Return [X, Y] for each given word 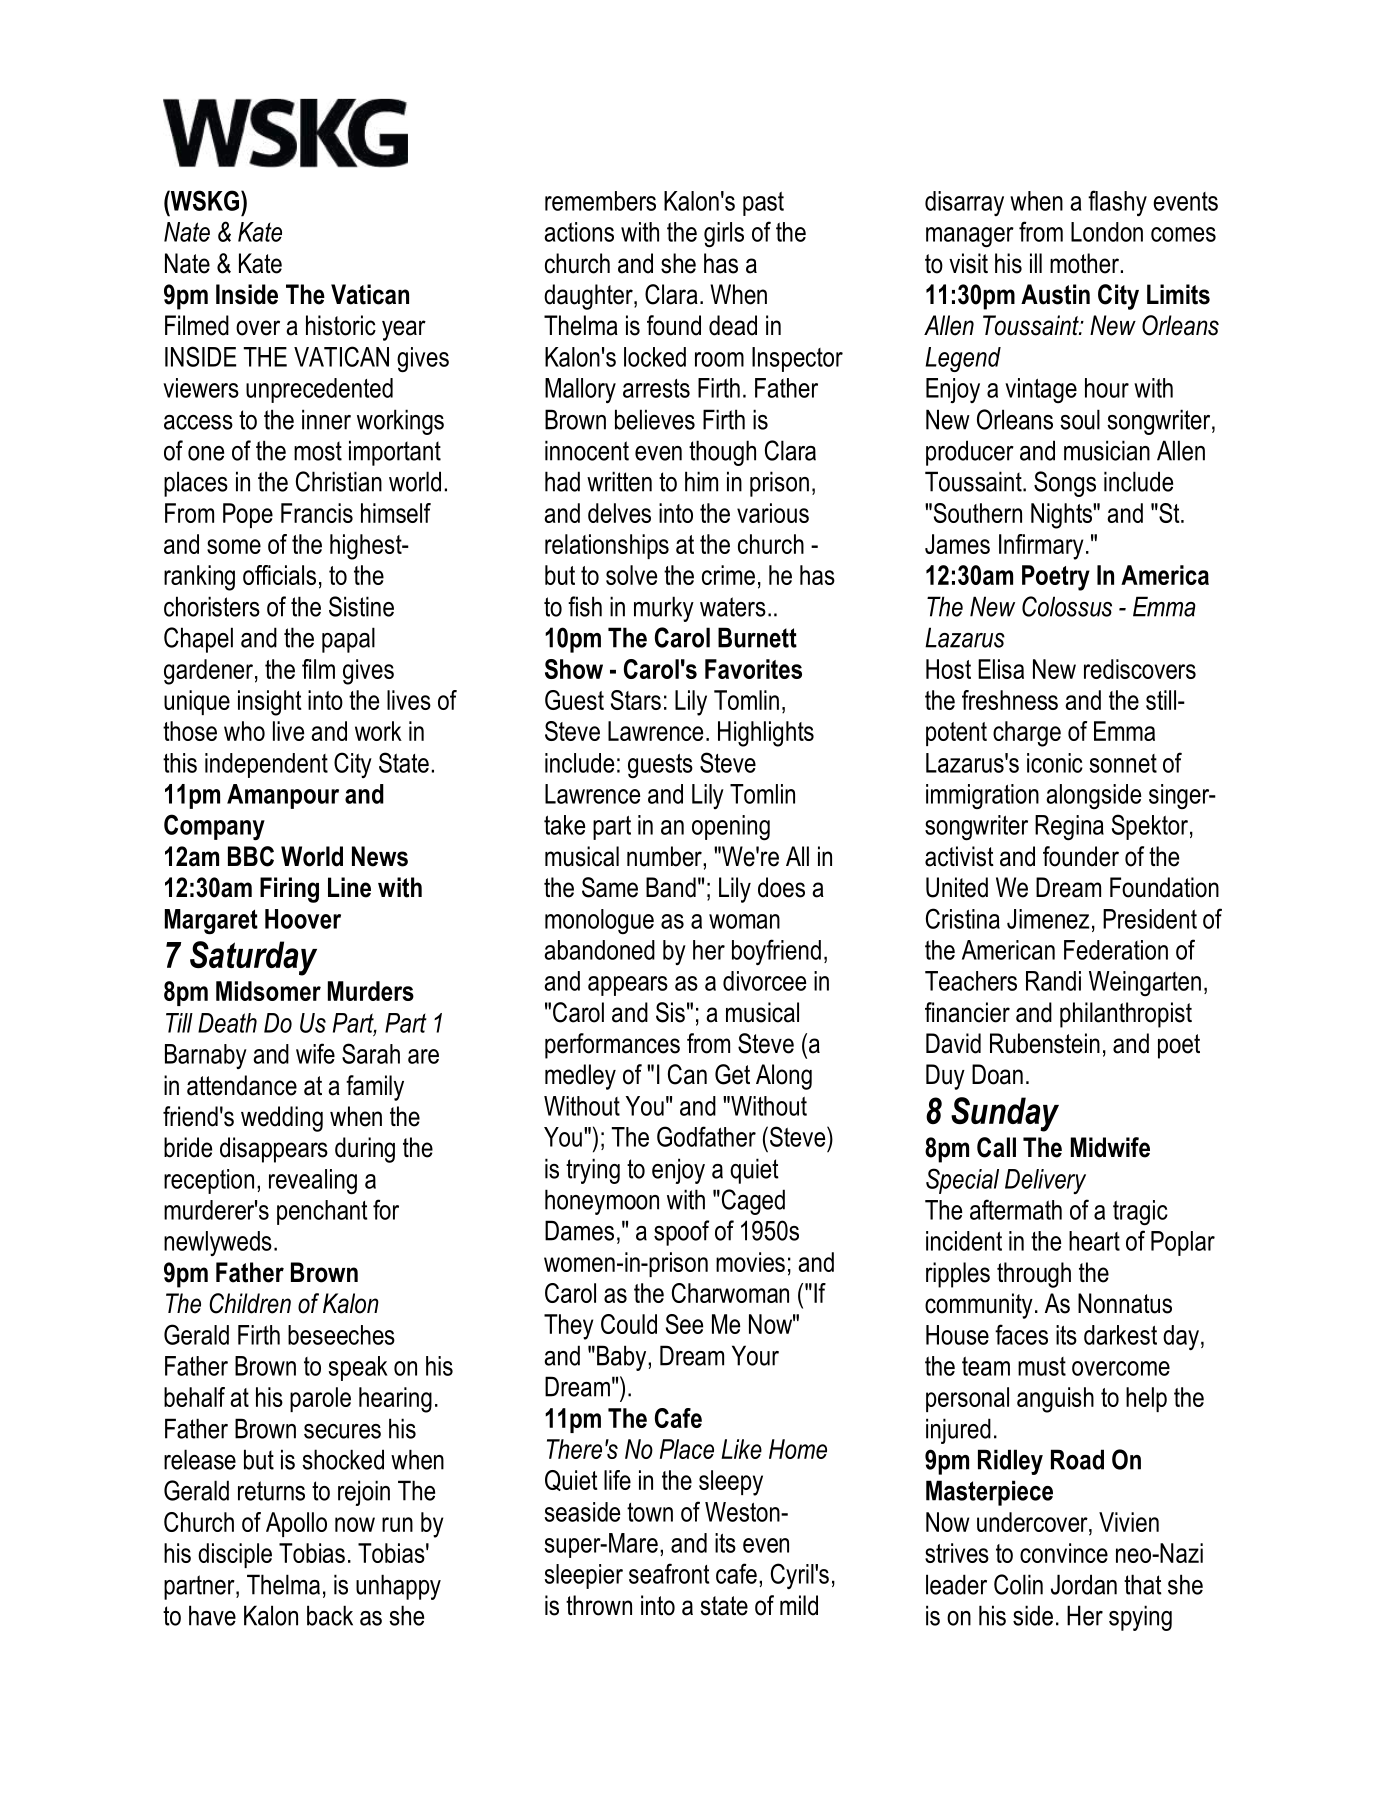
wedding [282, 1119]
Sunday [1005, 1114]
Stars [636, 700]
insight [270, 703]
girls [724, 235]
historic [341, 325]
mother [1084, 263]
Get [732, 1074]
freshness [1010, 700]
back [330, 1615]
